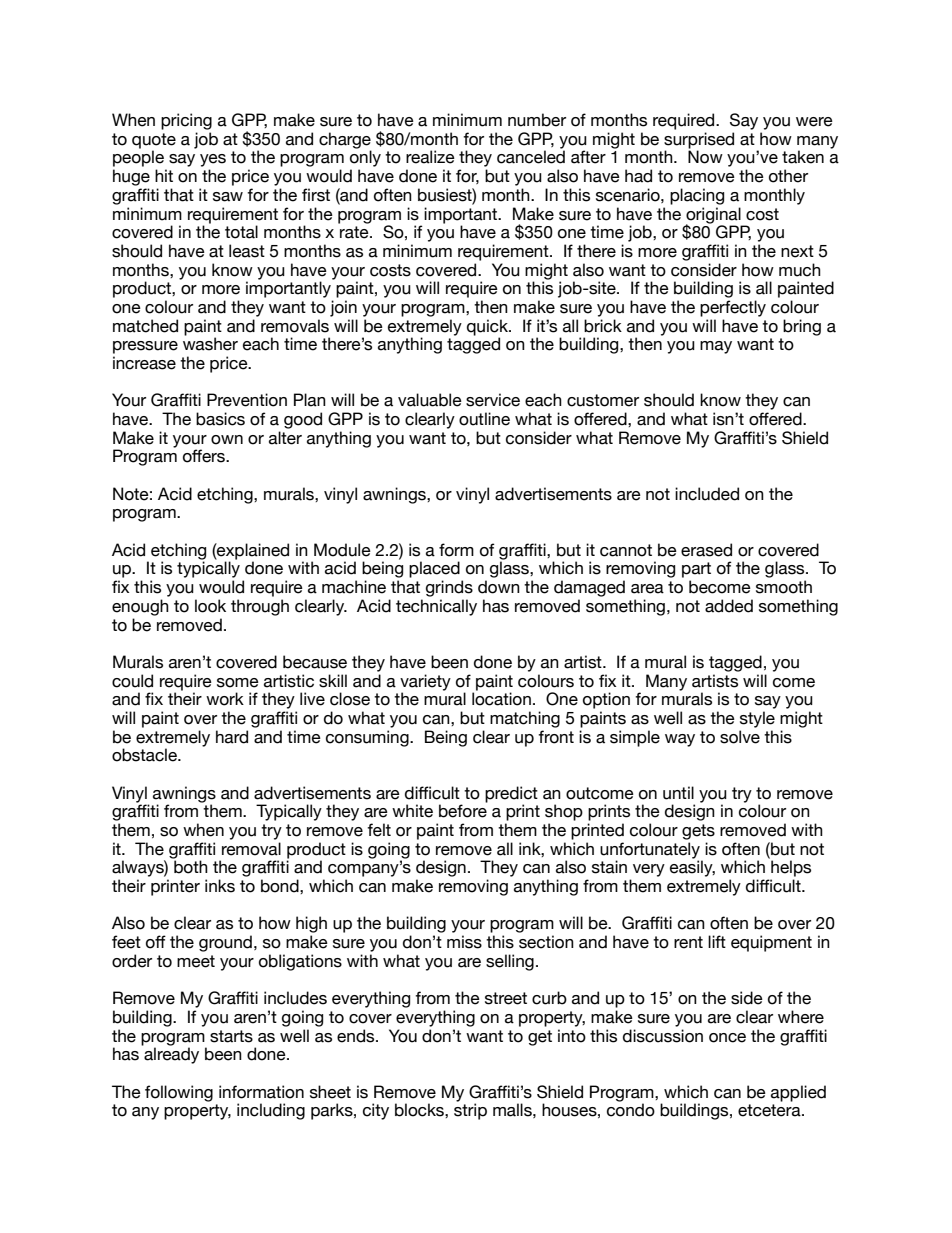 The width and height of the page is (952, 1233). I want to click on hard, so click(232, 737).
